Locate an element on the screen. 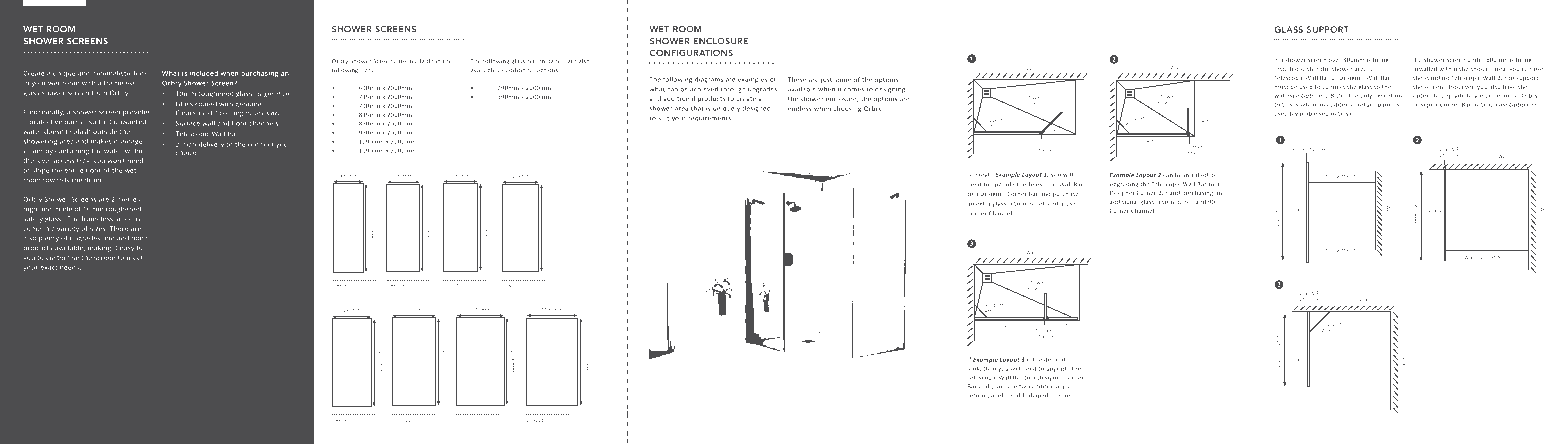 Image resolution: width=1568 pixels, height=444 pixels. desired is located at coordinates (1054, 359).
